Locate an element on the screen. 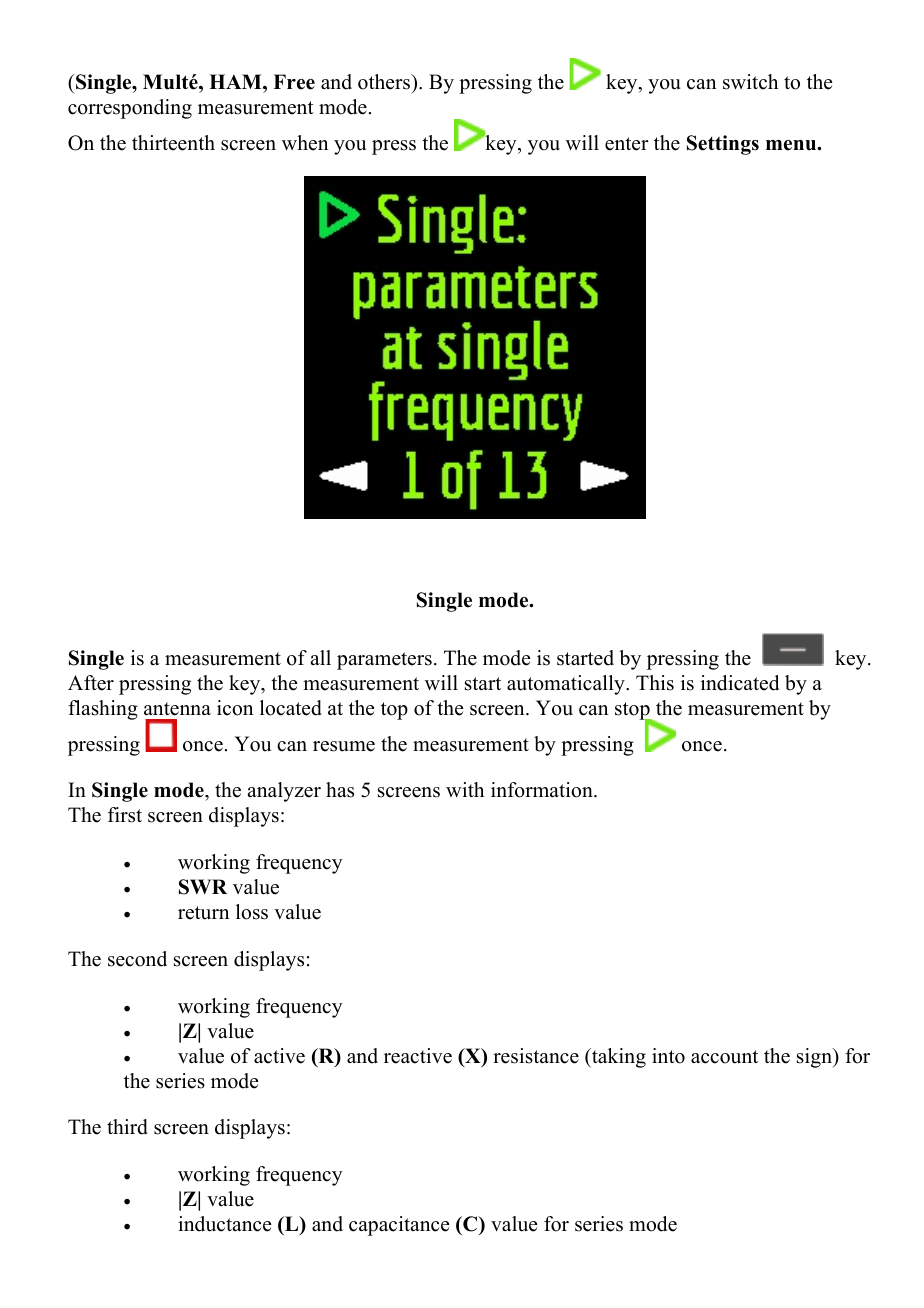 Image resolution: width=924 pixels, height=1308 pixels. inductance is located at coordinates (224, 1224).
